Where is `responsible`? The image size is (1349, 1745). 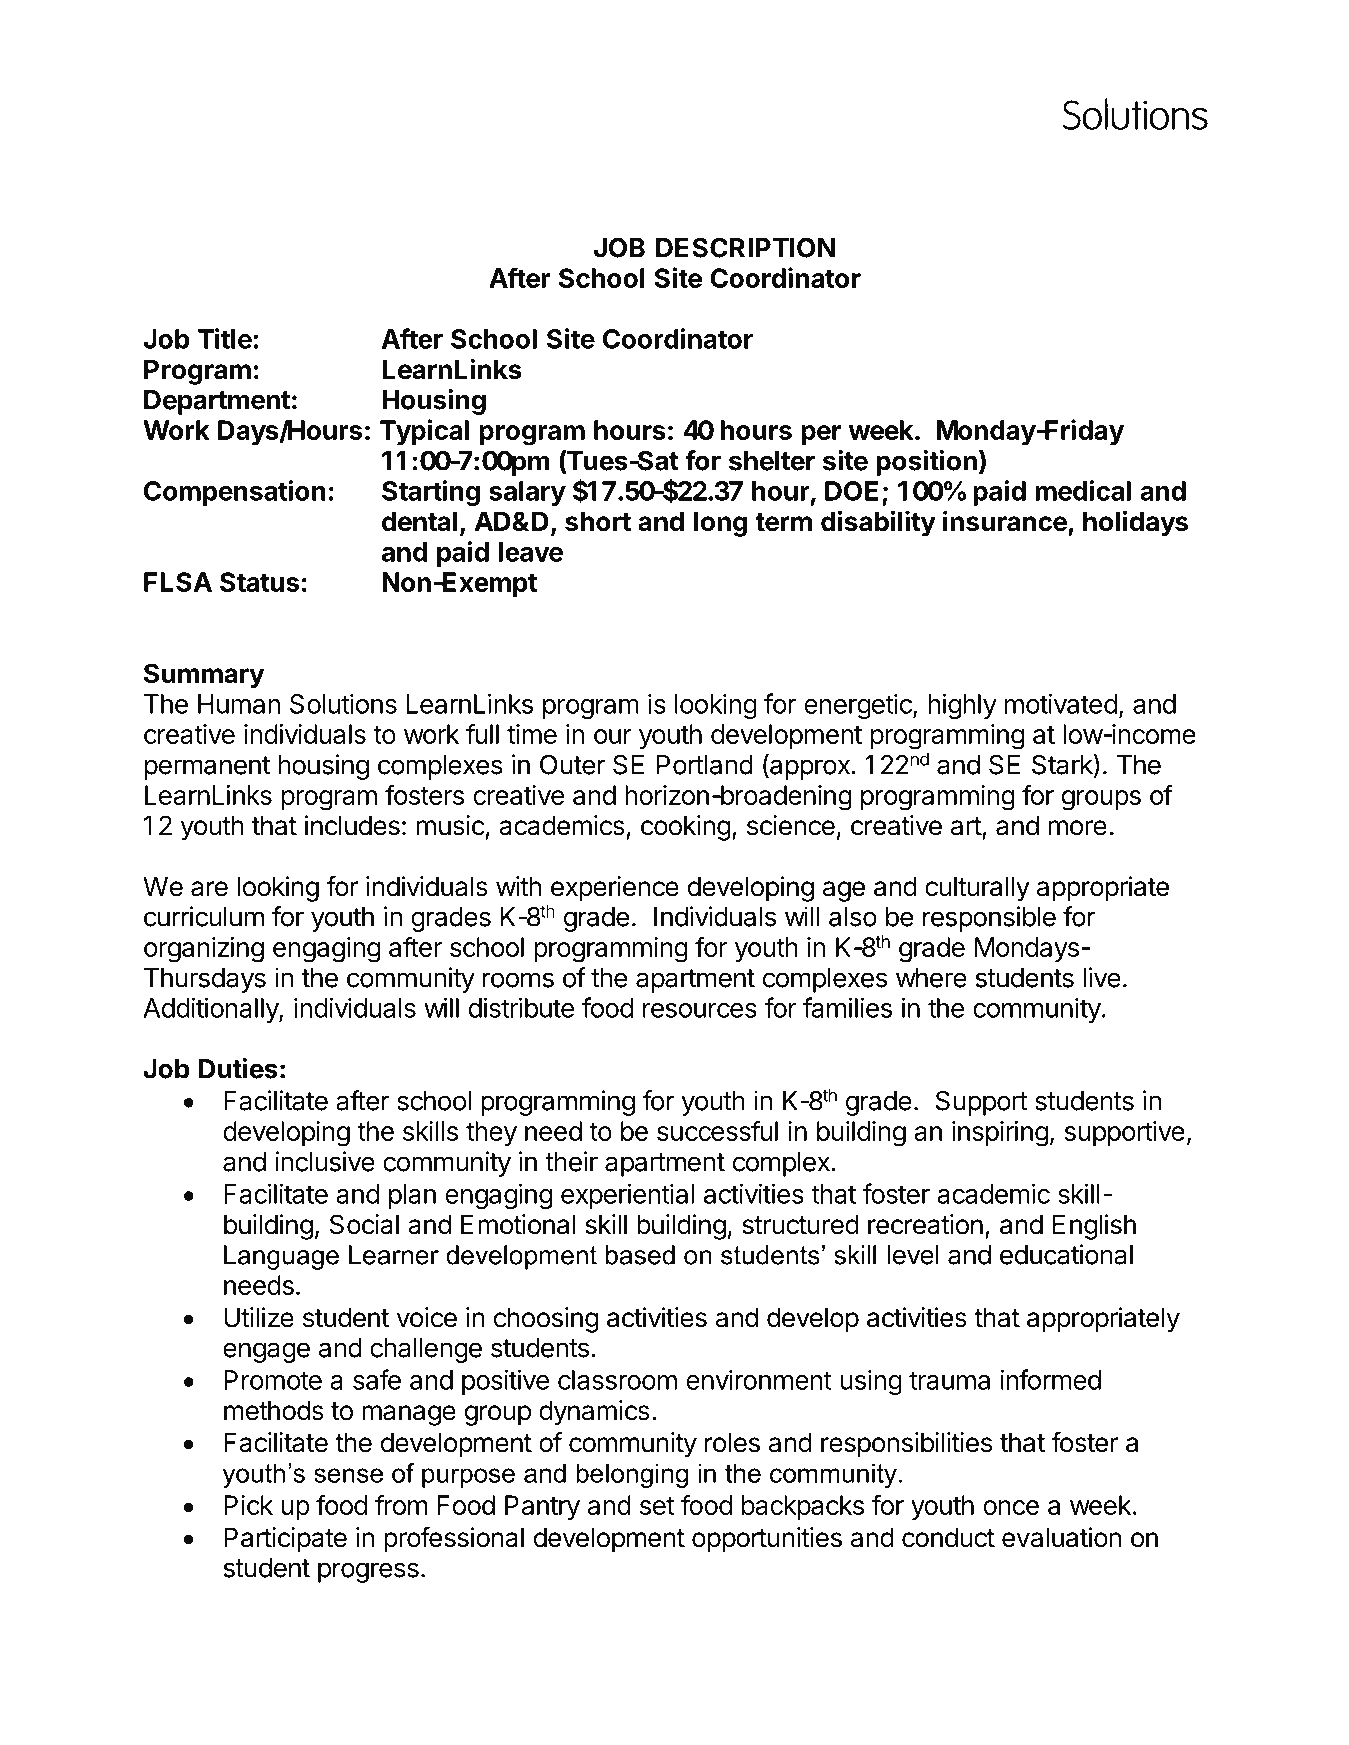
responsible is located at coordinates (989, 919).
